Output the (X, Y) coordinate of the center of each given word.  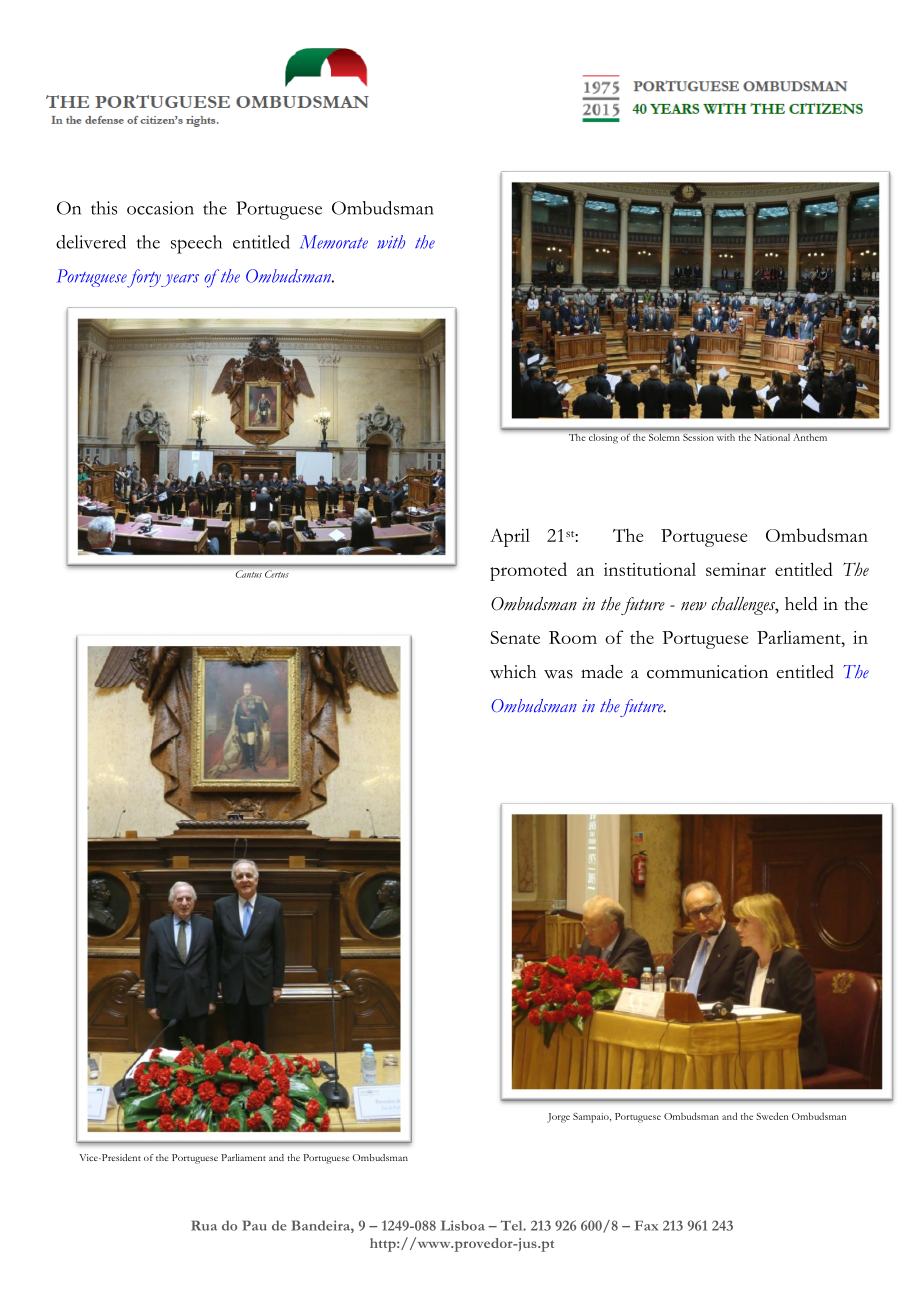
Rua (204, 1225)
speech (196, 244)
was (558, 674)
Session (698, 437)
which (513, 672)
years (180, 280)
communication (707, 672)
